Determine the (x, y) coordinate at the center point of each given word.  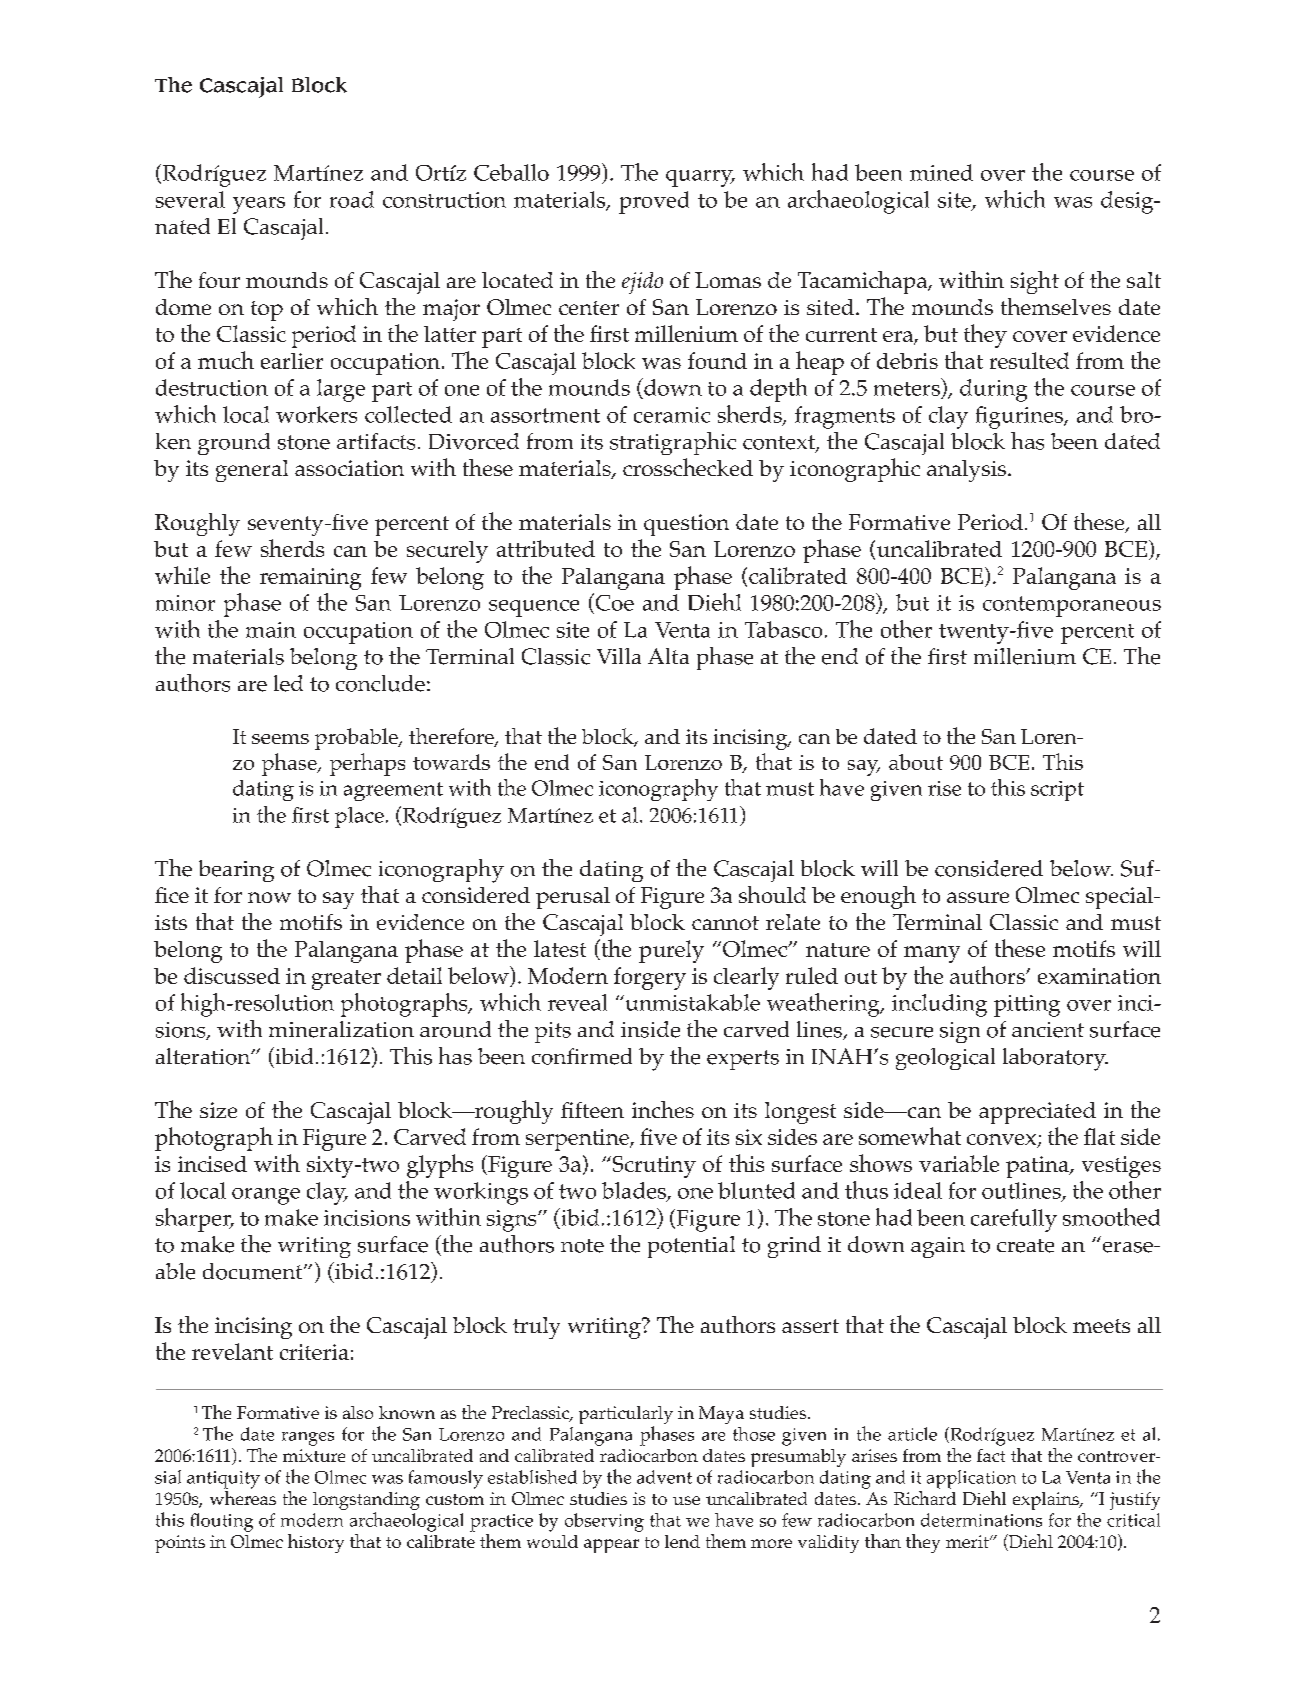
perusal (573, 898)
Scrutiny (653, 1167)
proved (654, 202)
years (259, 205)
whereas (243, 1496)
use (686, 1500)
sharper (194, 1220)
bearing (236, 871)
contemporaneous (1072, 606)
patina (1038, 1167)
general (252, 471)
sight (1035, 282)
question (686, 525)
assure (978, 897)
